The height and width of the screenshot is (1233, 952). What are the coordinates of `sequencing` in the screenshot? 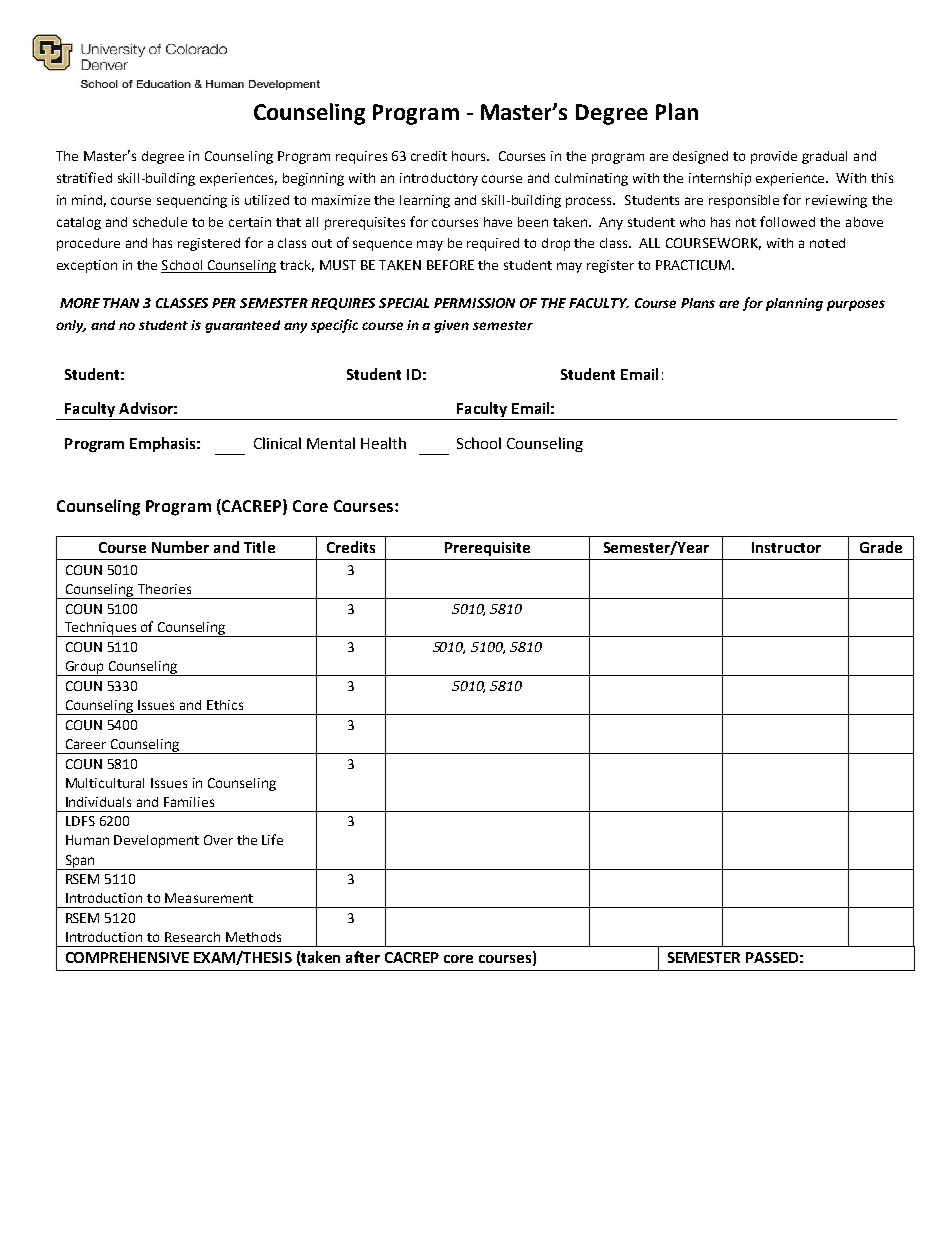 It's located at (192, 201).
